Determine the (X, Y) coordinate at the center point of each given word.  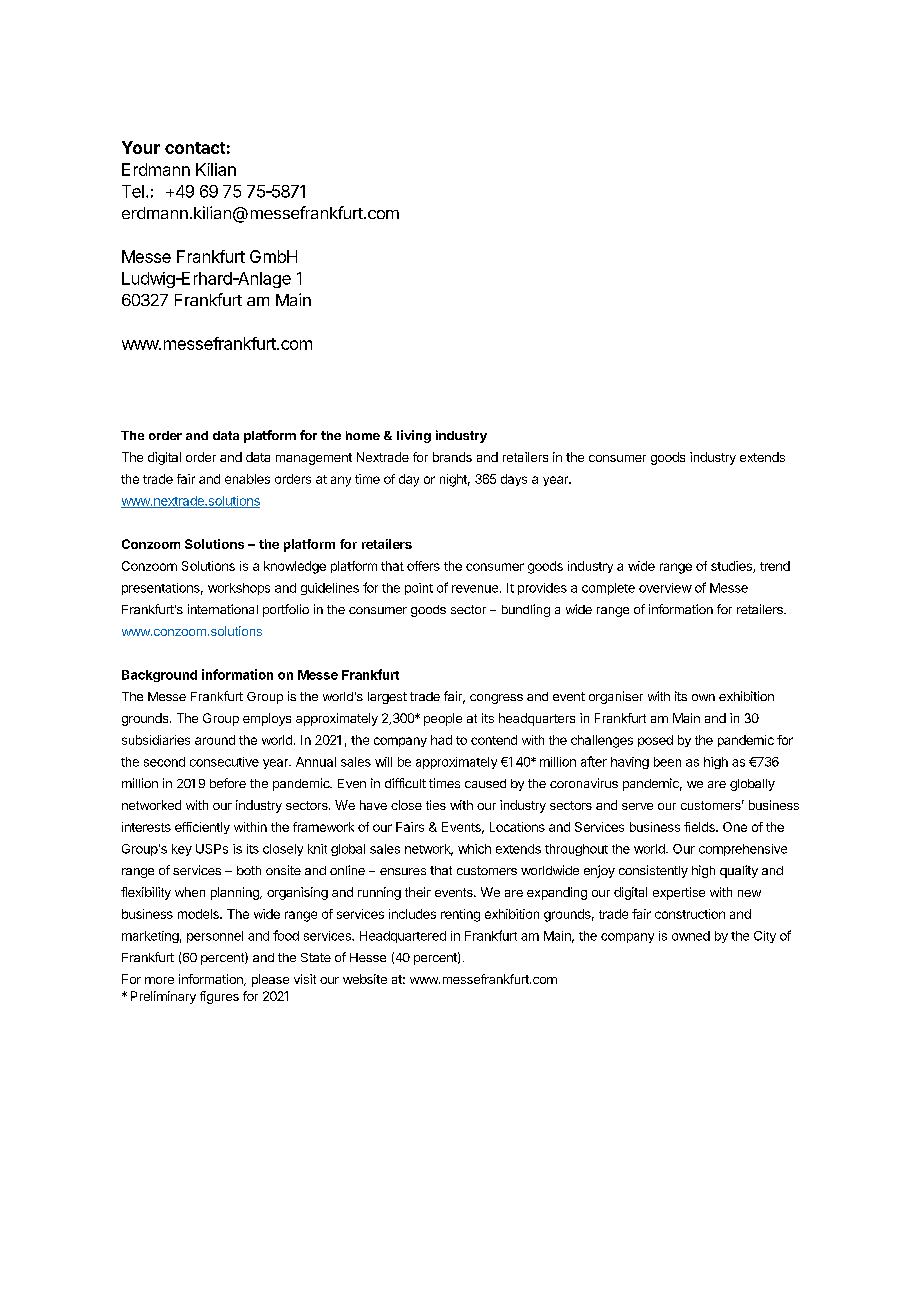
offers (423, 566)
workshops (239, 589)
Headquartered (403, 937)
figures (219, 997)
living (414, 436)
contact (195, 148)
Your (141, 147)
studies (732, 567)
